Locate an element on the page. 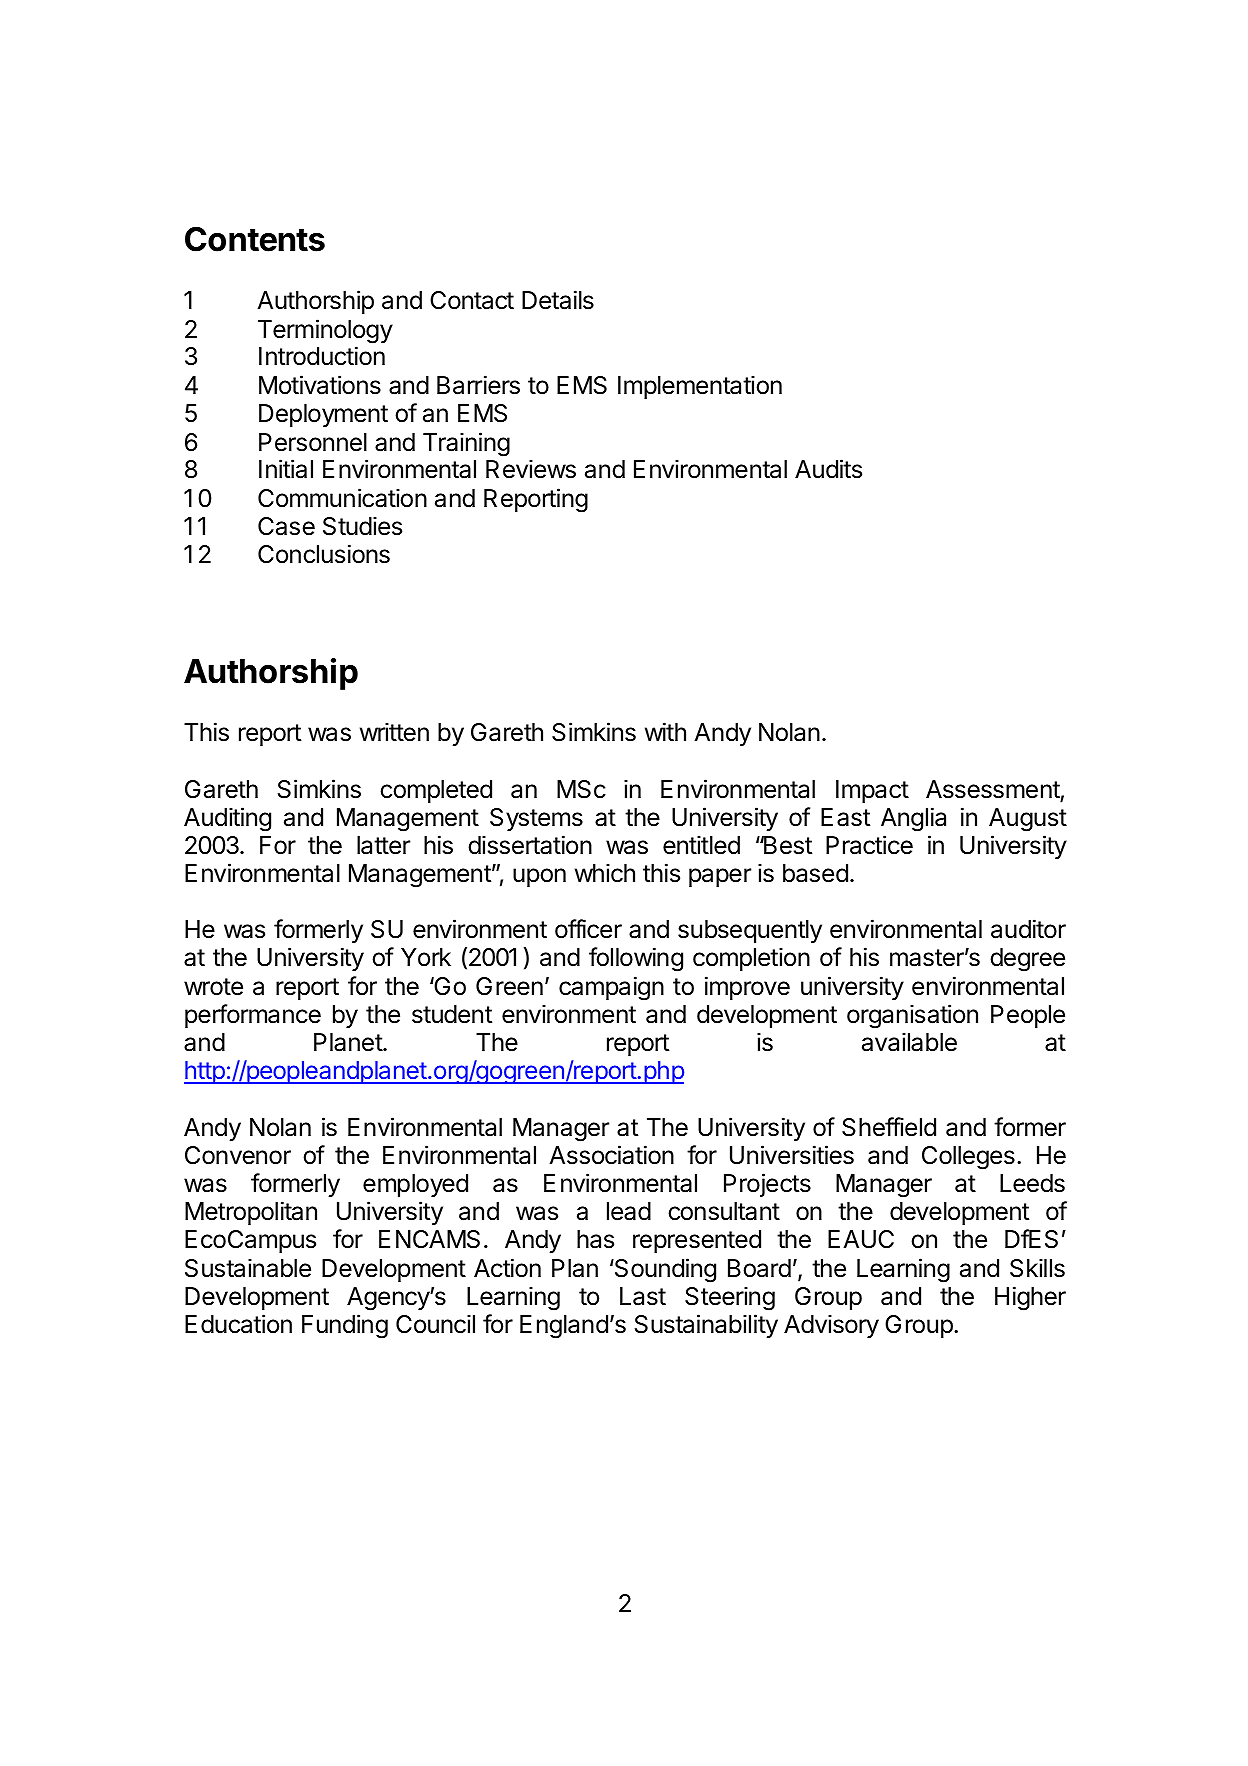 The image size is (1248, 1766). Practice is located at coordinates (869, 845).
